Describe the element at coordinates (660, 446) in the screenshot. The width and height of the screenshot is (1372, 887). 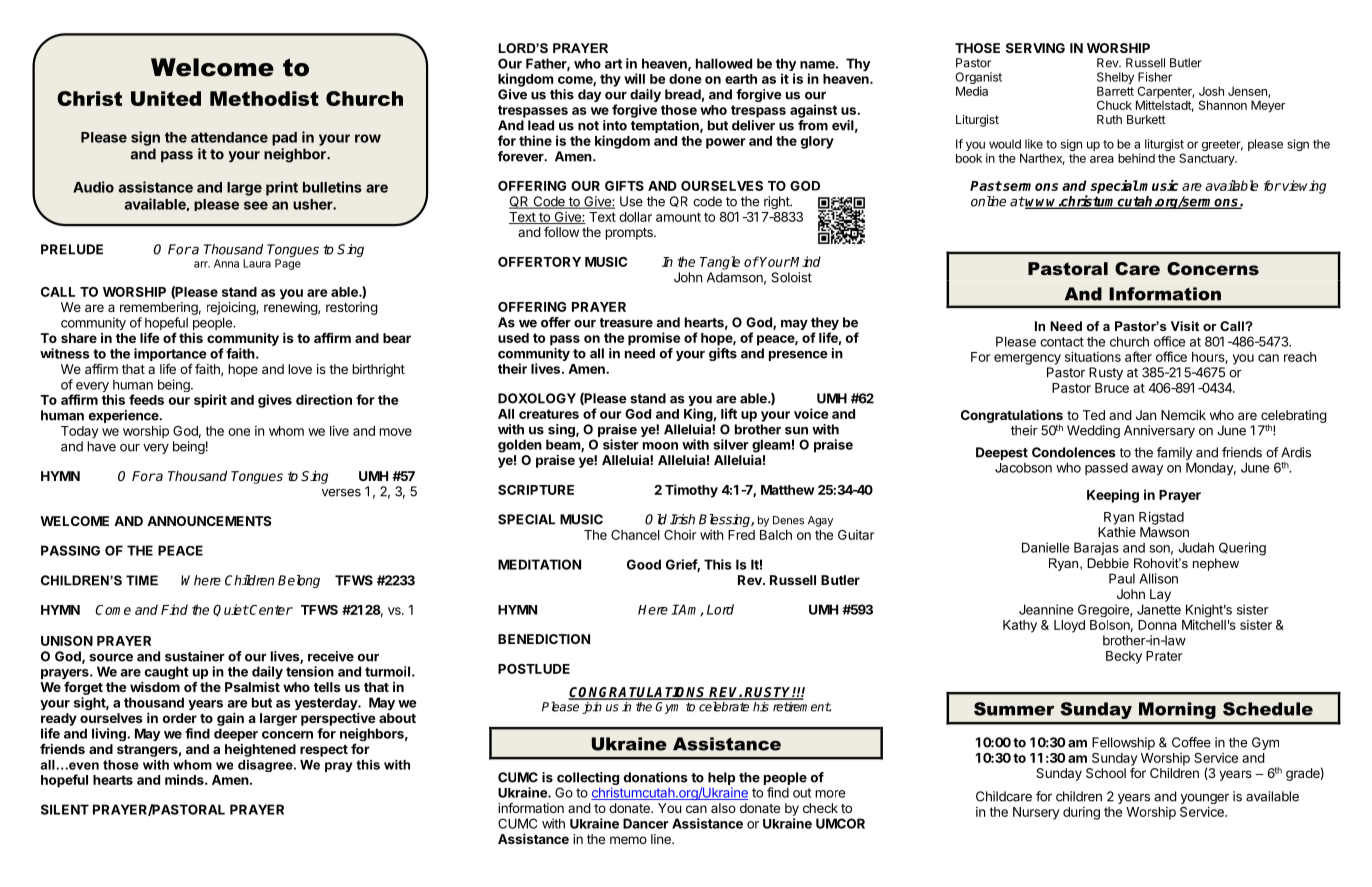
I see `moon` at that location.
